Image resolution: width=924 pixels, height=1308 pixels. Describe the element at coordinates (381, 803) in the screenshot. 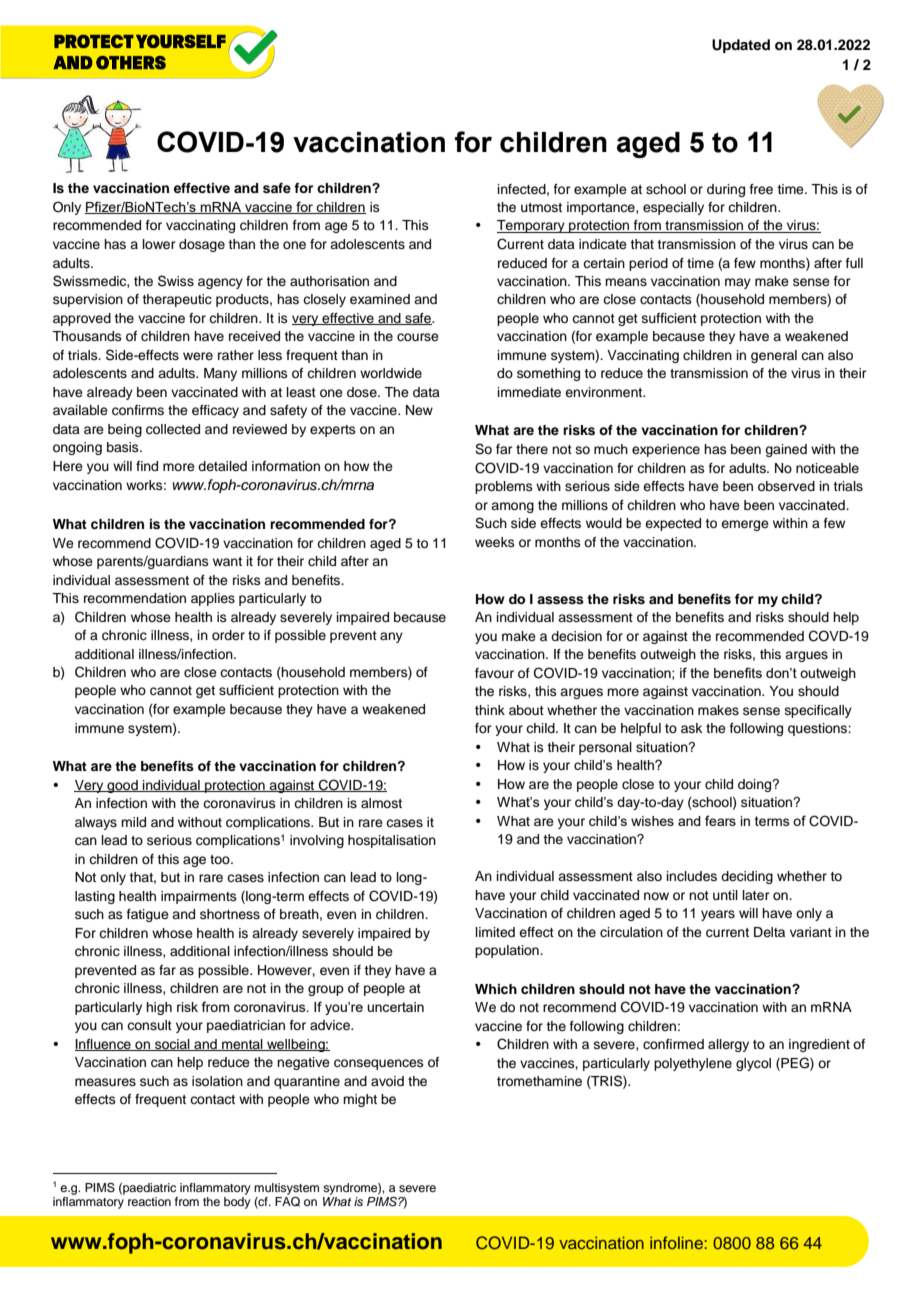

I see `almost` at that location.
